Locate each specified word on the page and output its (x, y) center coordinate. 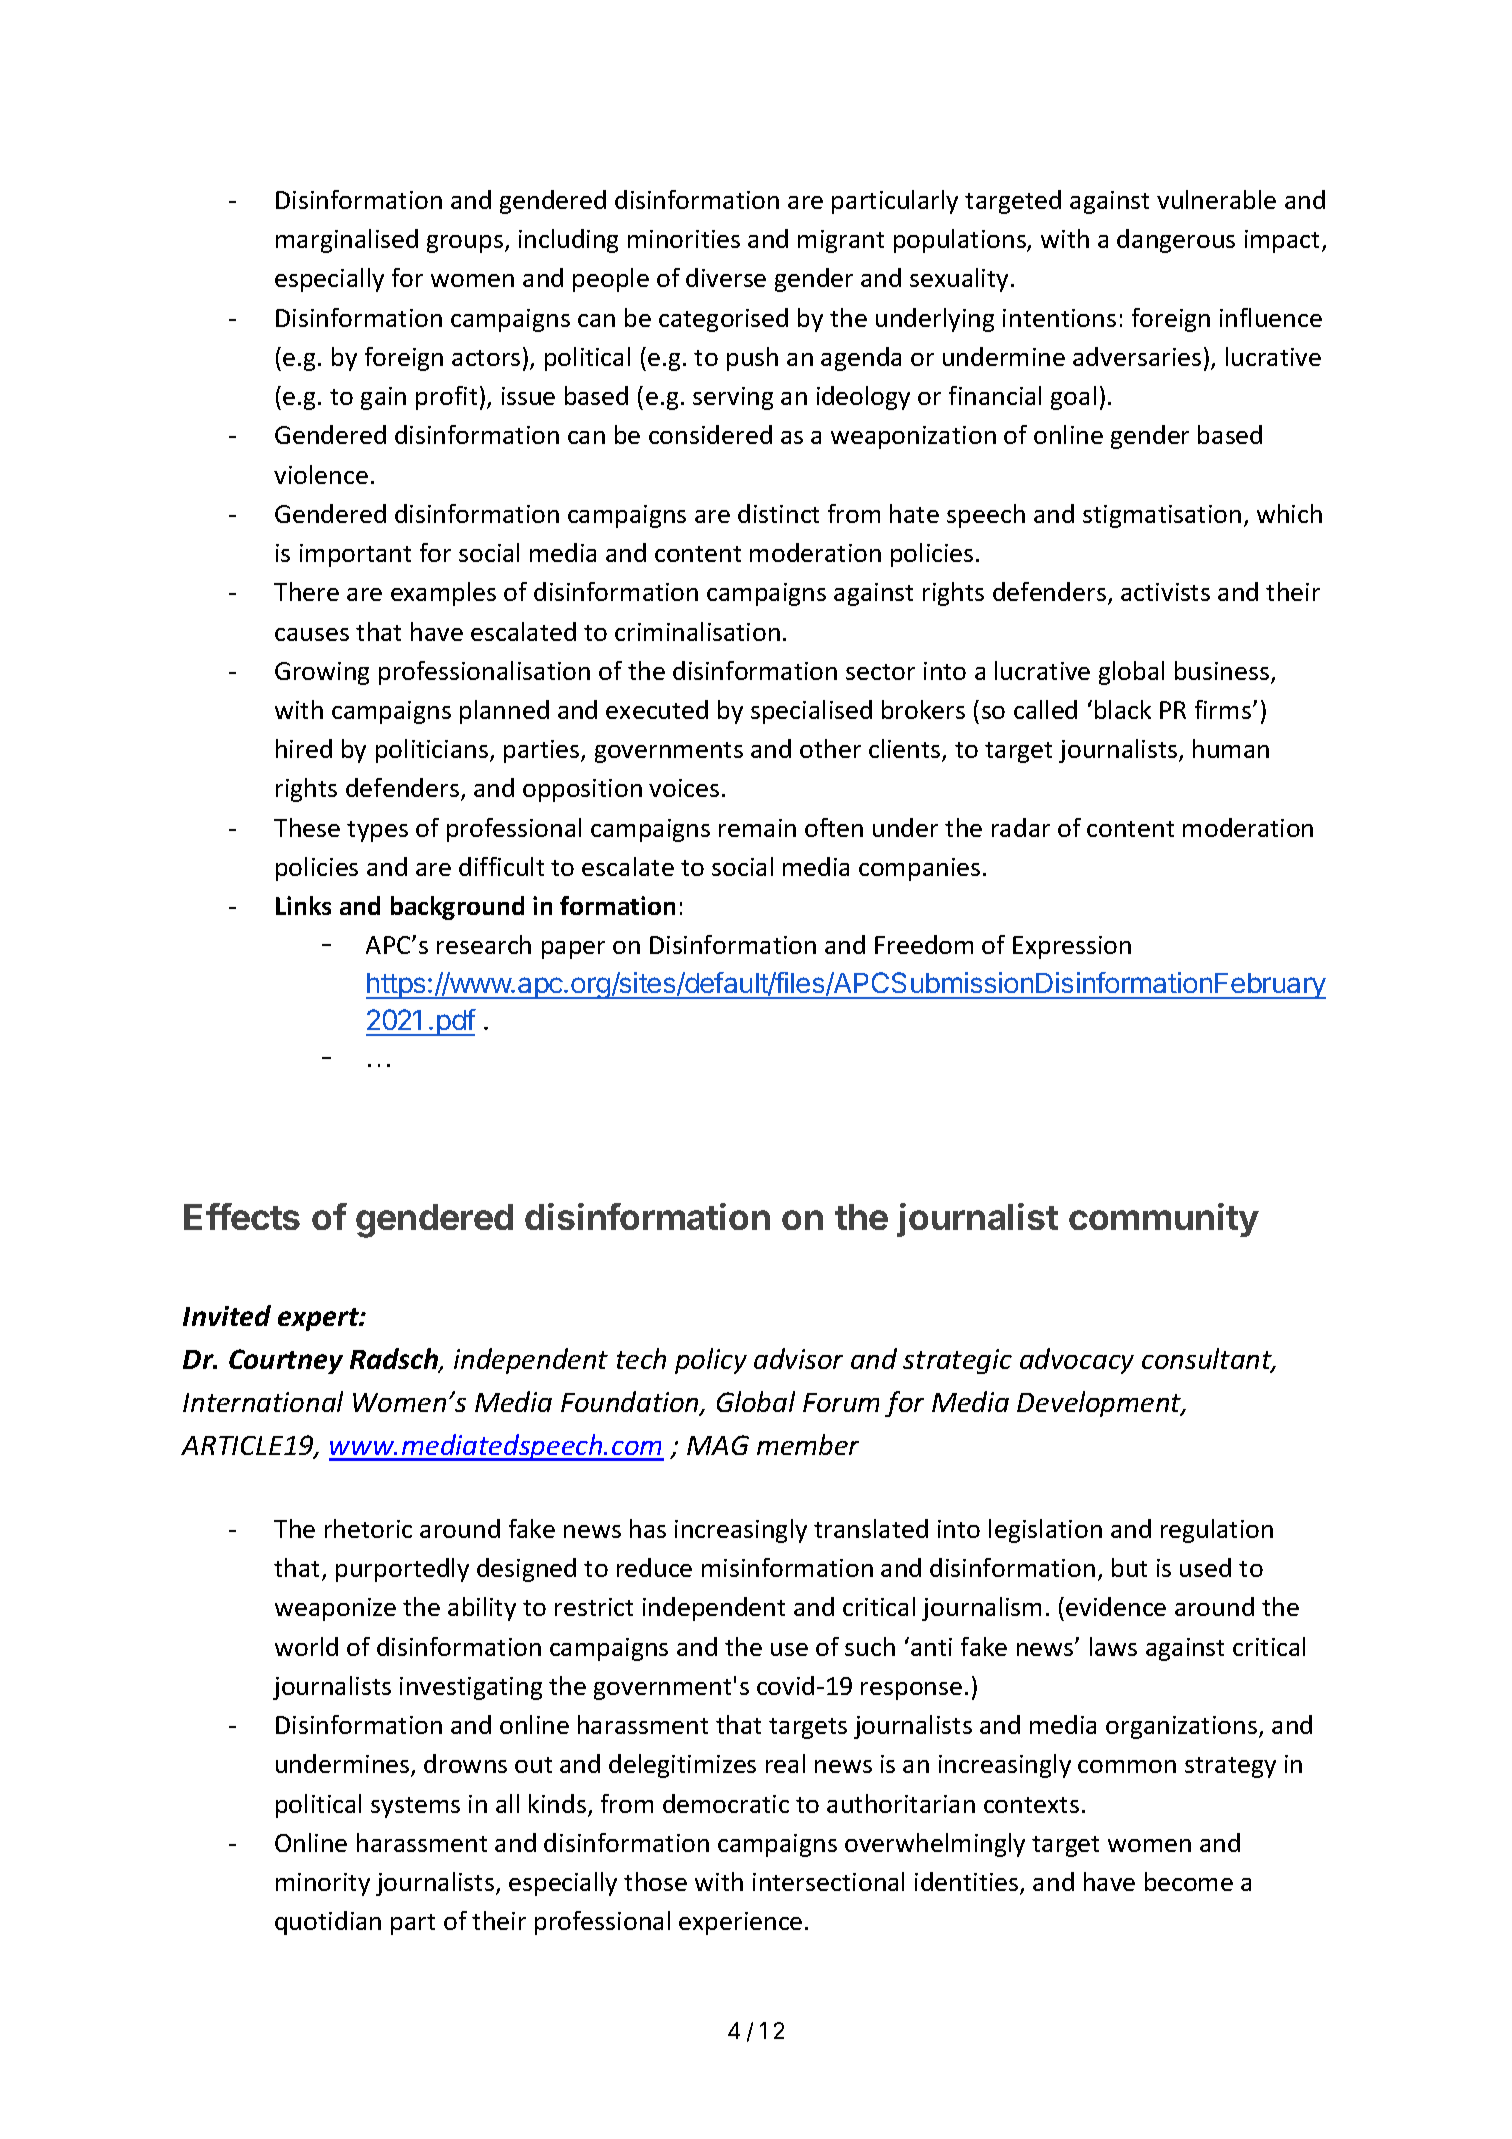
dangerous (1176, 241)
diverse (726, 277)
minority (323, 1884)
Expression (1072, 947)
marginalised (347, 241)
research (484, 944)
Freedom (924, 944)
